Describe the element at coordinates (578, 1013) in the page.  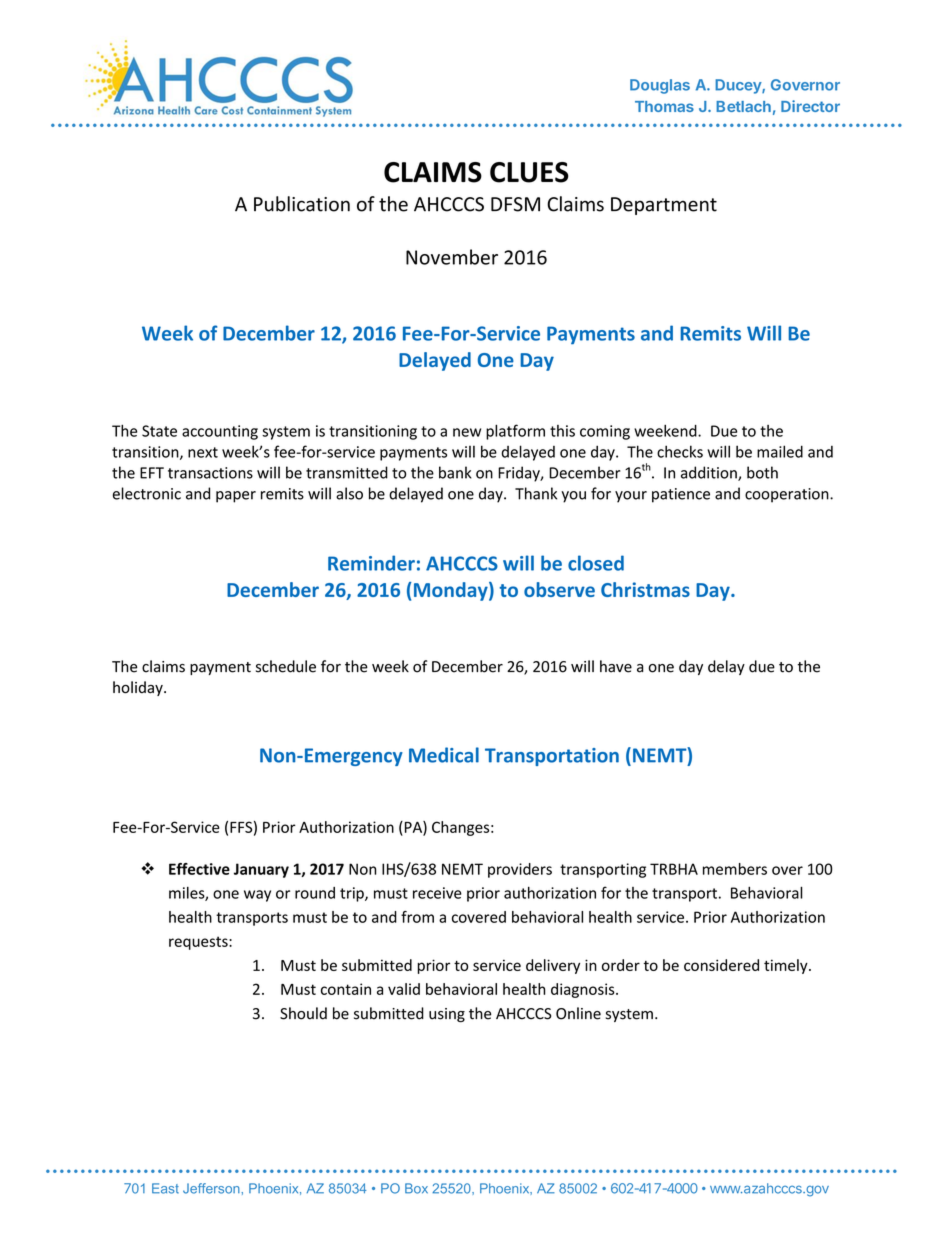
I see `Online` at that location.
